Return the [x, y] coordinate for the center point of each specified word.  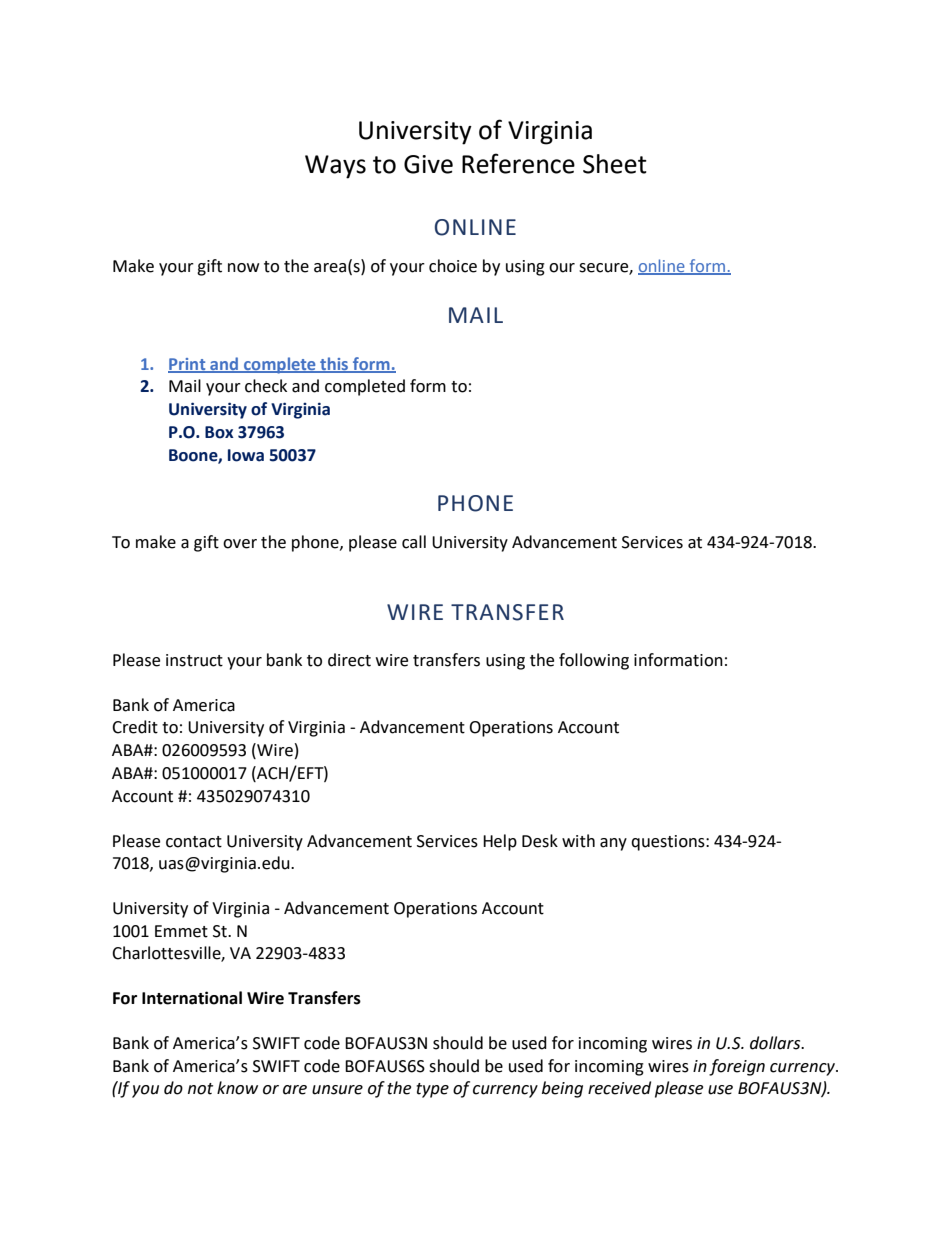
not [200, 1089]
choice [453, 266]
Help [500, 842]
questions [669, 843]
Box [219, 432]
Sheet [615, 164]
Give [428, 164]
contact [194, 842]
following [594, 661]
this [334, 364]
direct [349, 660]
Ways [335, 167]
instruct [194, 660]
